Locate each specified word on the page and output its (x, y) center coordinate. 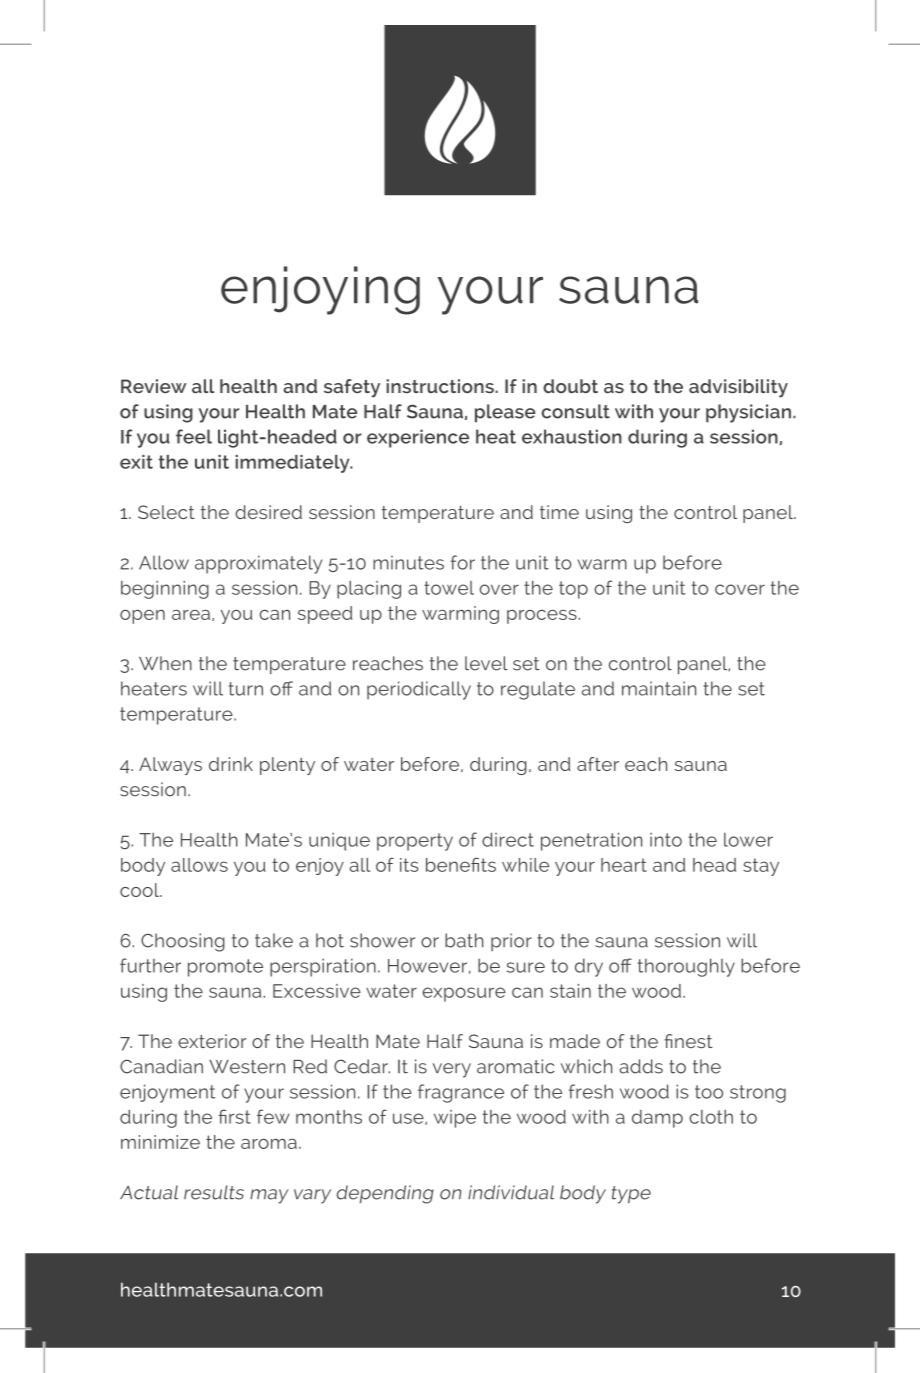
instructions (440, 386)
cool (140, 890)
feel (194, 436)
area (191, 615)
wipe (455, 1119)
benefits (461, 864)
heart (624, 865)
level (486, 663)
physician (748, 413)
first (234, 1116)
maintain (659, 688)
